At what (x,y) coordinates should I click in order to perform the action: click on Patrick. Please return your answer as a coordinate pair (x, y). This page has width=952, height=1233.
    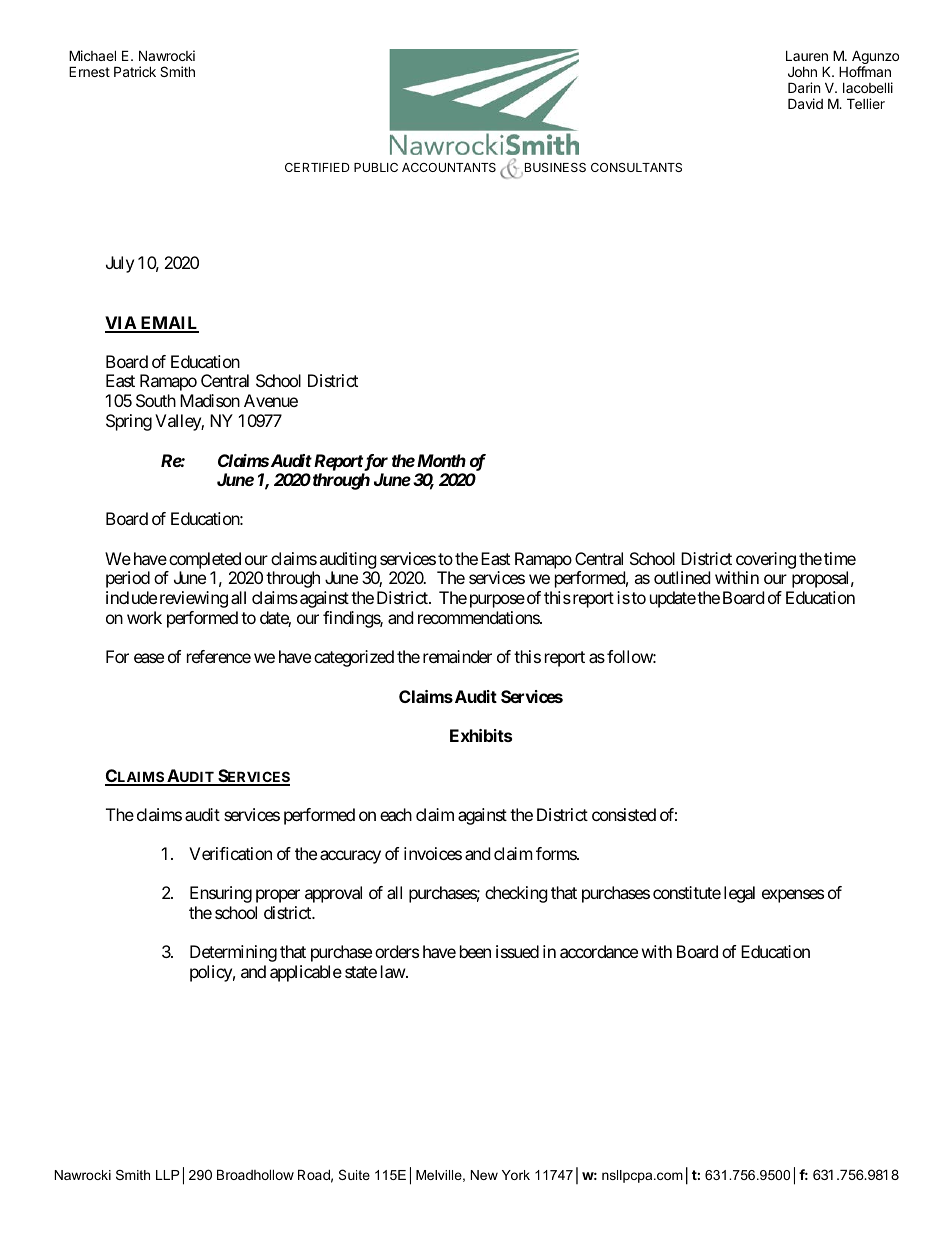
    Looking at the image, I should click on (135, 71).
